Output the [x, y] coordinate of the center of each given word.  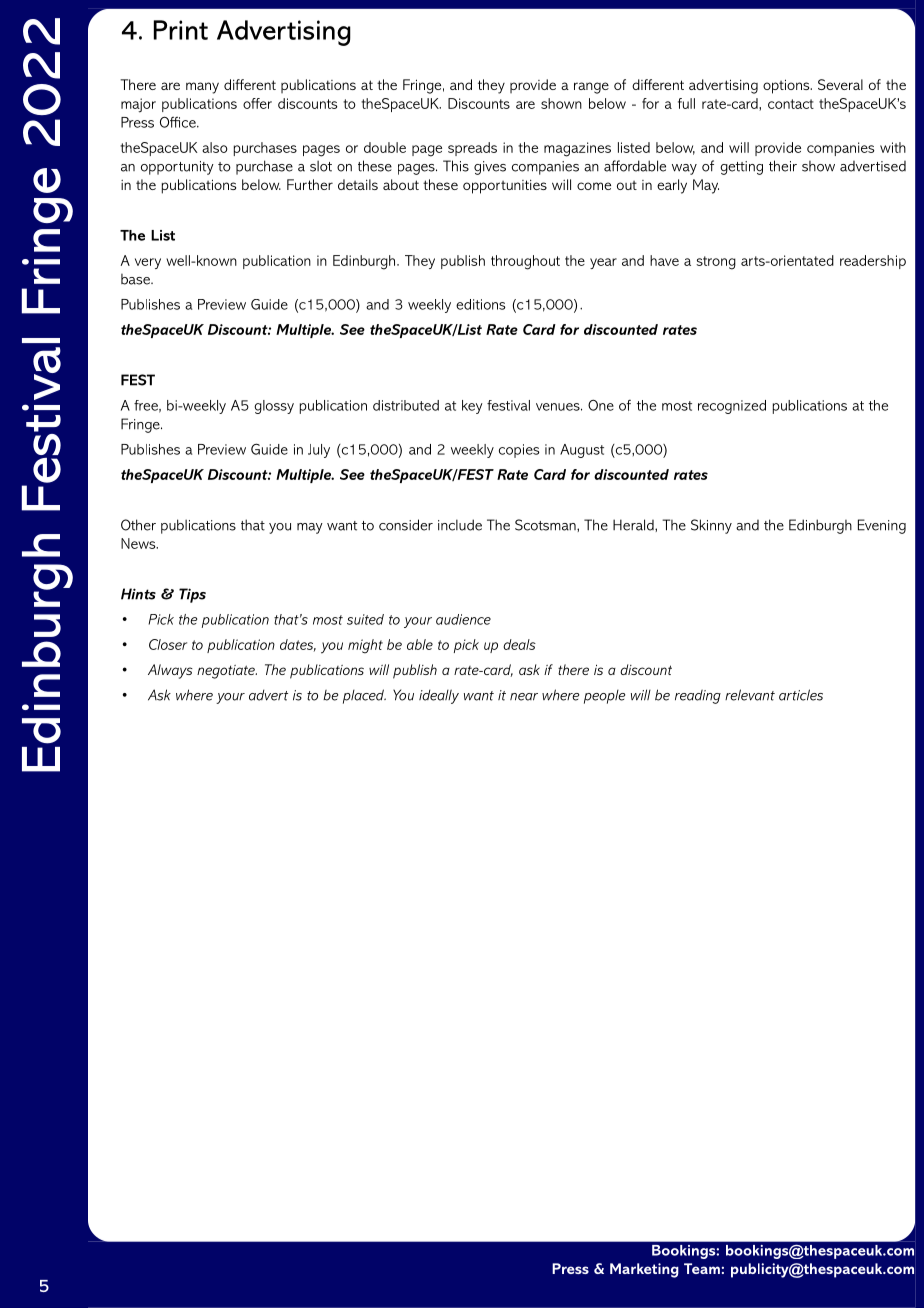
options [787, 86]
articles [801, 695]
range [591, 88]
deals [519, 644]
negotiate [227, 672]
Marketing [644, 1270]
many [202, 88]
